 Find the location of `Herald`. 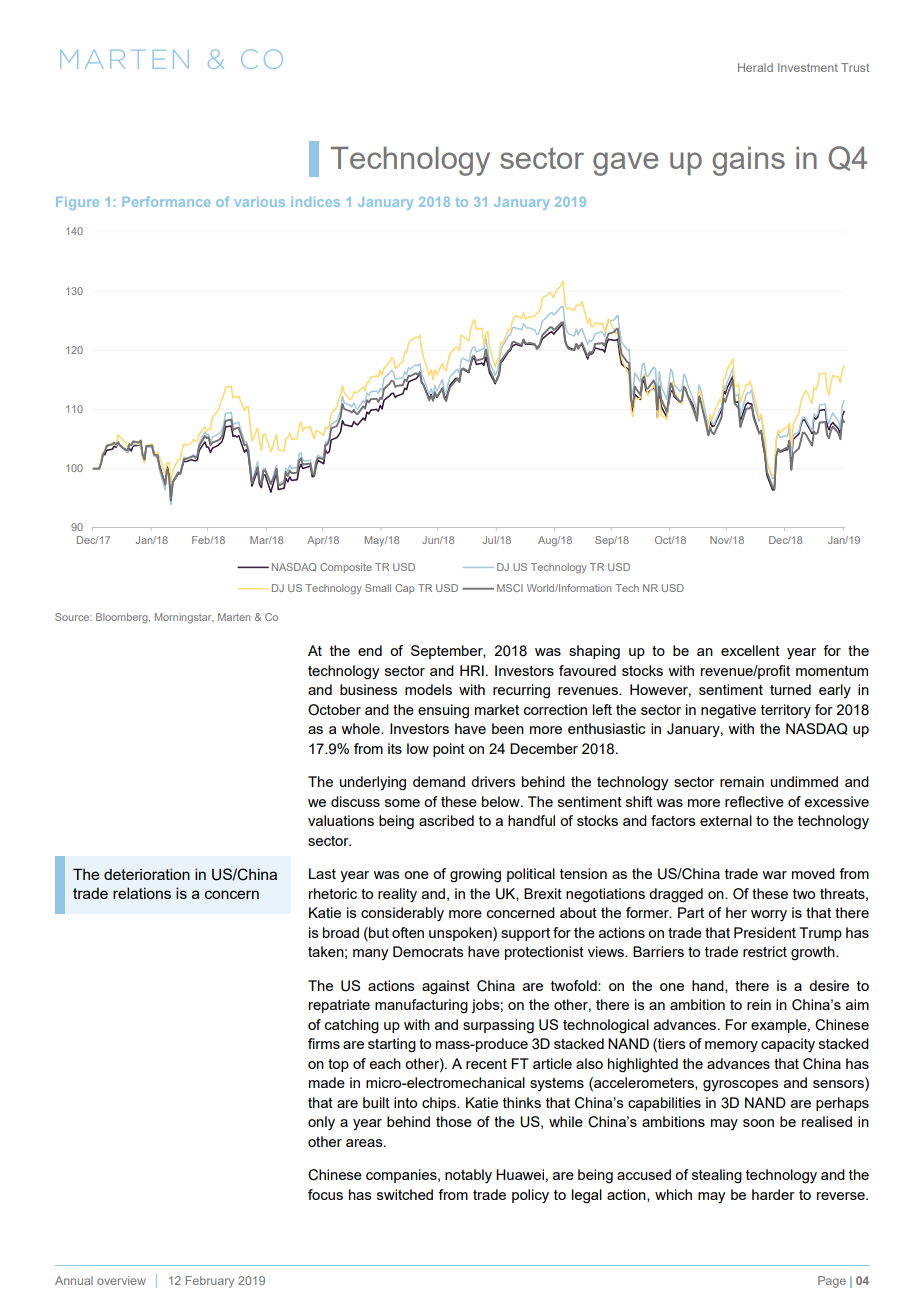

Herald is located at coordinates (755, 67).
